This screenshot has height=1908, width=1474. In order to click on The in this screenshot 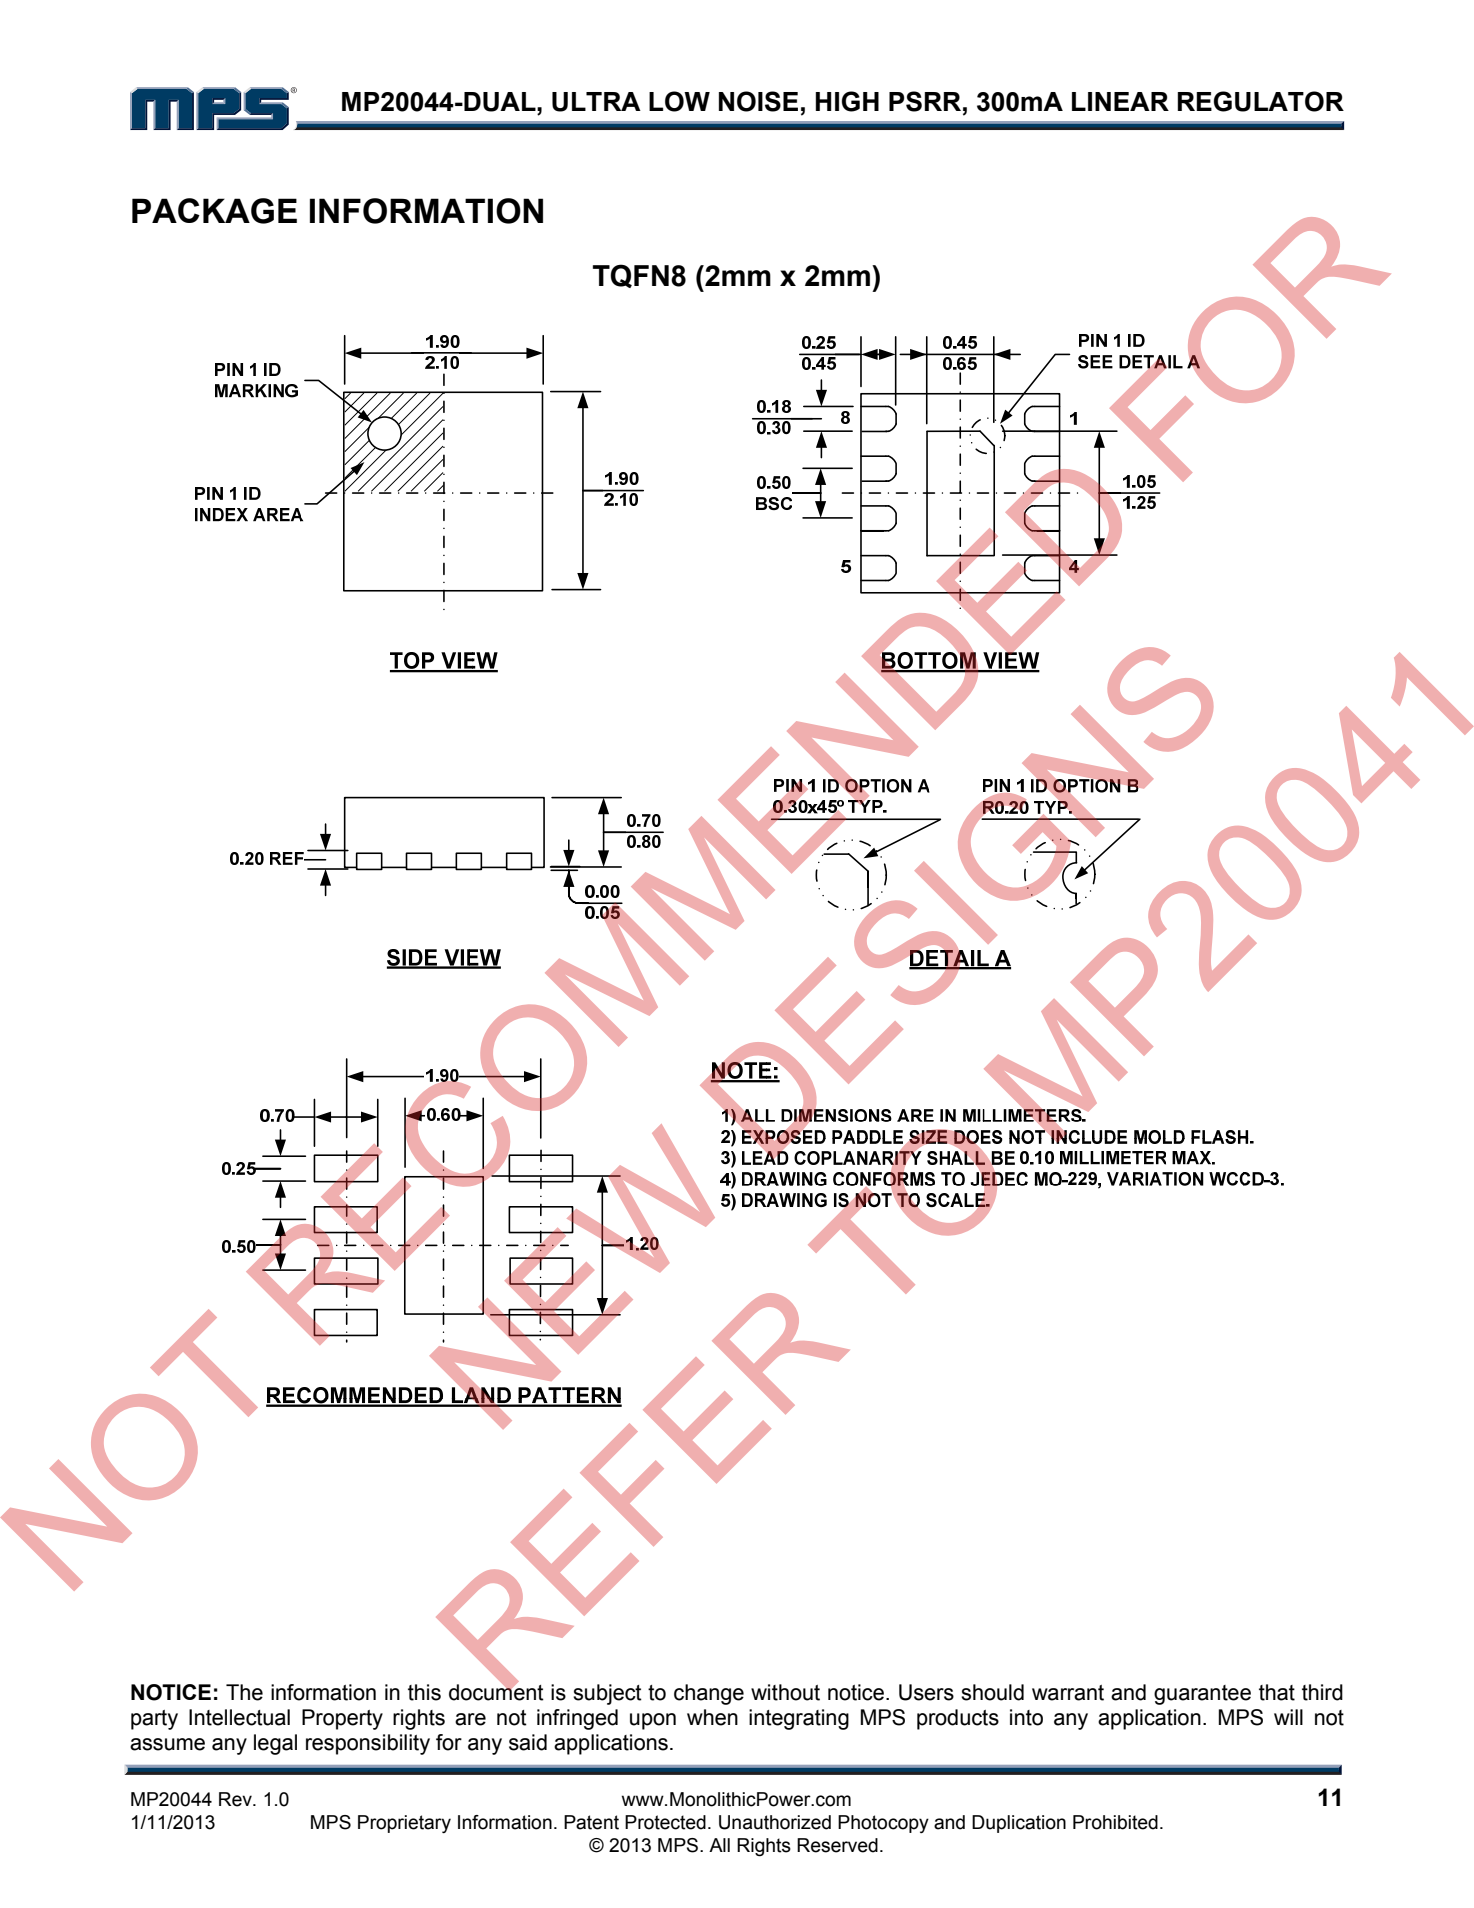, I will do `click(244, 1692)`.
